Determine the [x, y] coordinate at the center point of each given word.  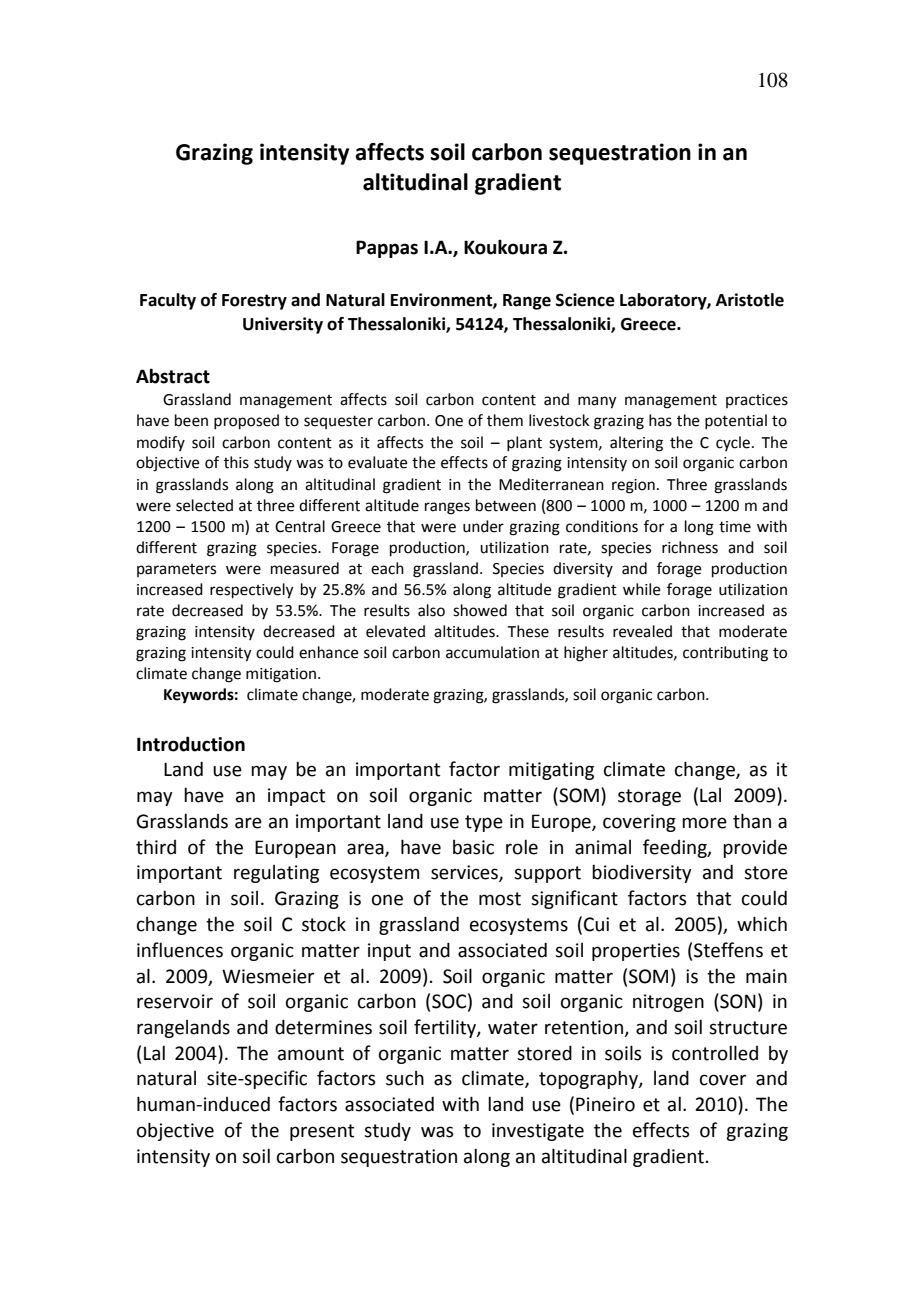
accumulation [492, 652]
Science [585, 300]
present [322, 1132]
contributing [725, 654]
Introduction [191, 744]
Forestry [254, 302]
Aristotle [750, 300]
